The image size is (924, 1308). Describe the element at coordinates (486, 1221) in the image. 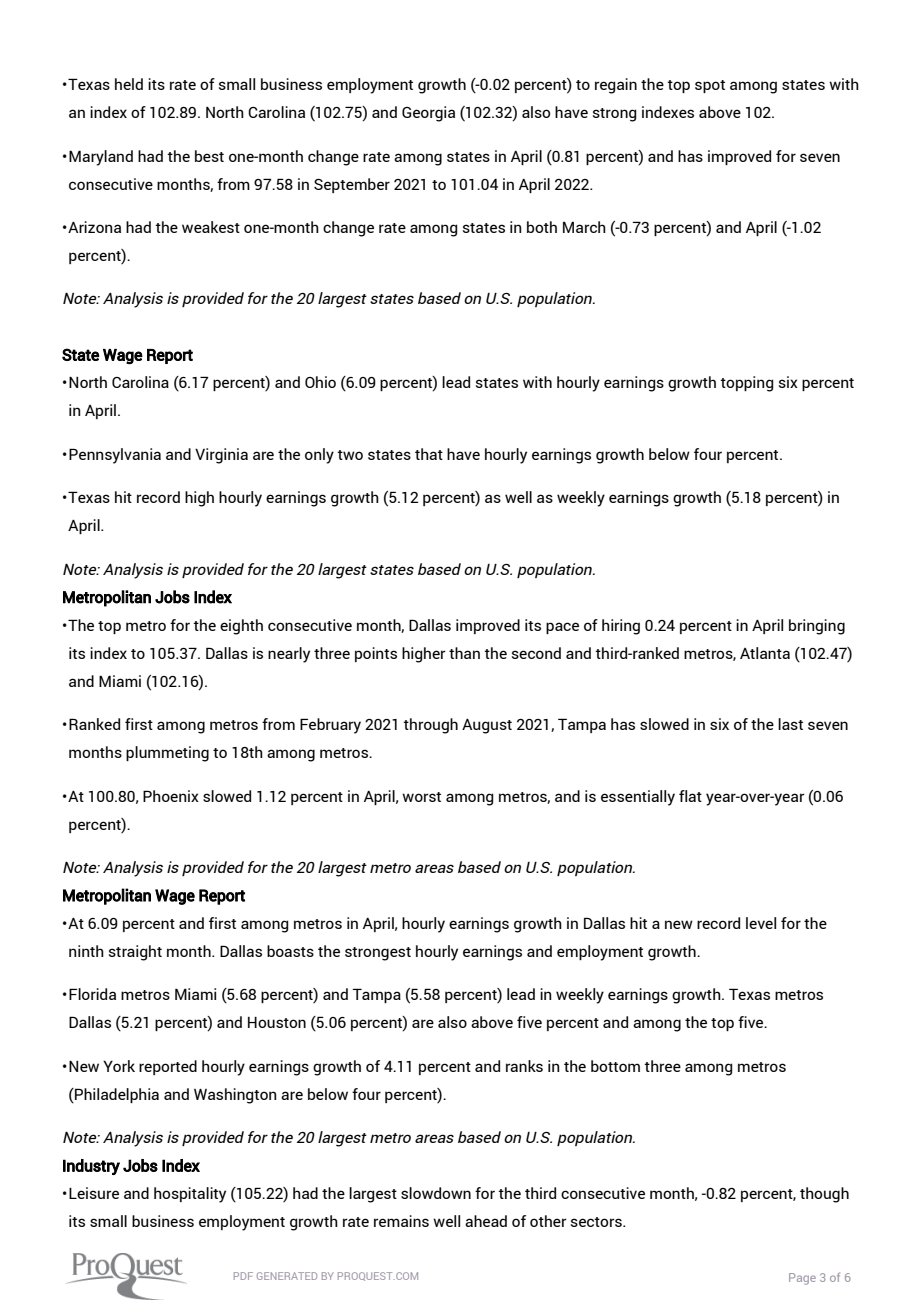

I see `ahead` at that location.
